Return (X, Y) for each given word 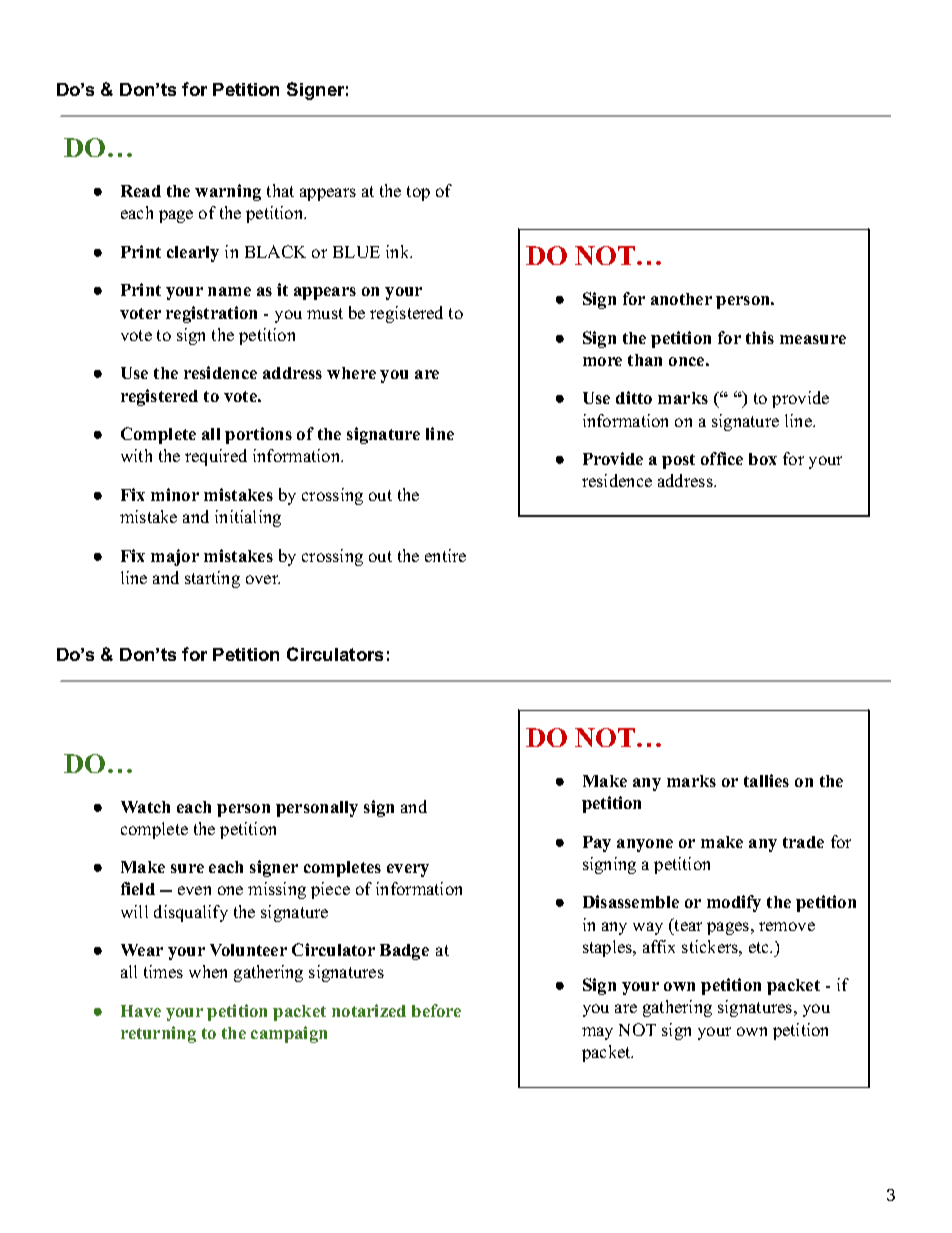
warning (228, 192)
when (208, 971)
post (678, 461)
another (681, 299)
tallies (766, 780)
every (408, 870)
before (436, 1010)
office (722, 458)
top (418, 193)
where (351, 373)
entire (445, 555)
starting (212, 579)
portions (258, 435)
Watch (145, 807)
